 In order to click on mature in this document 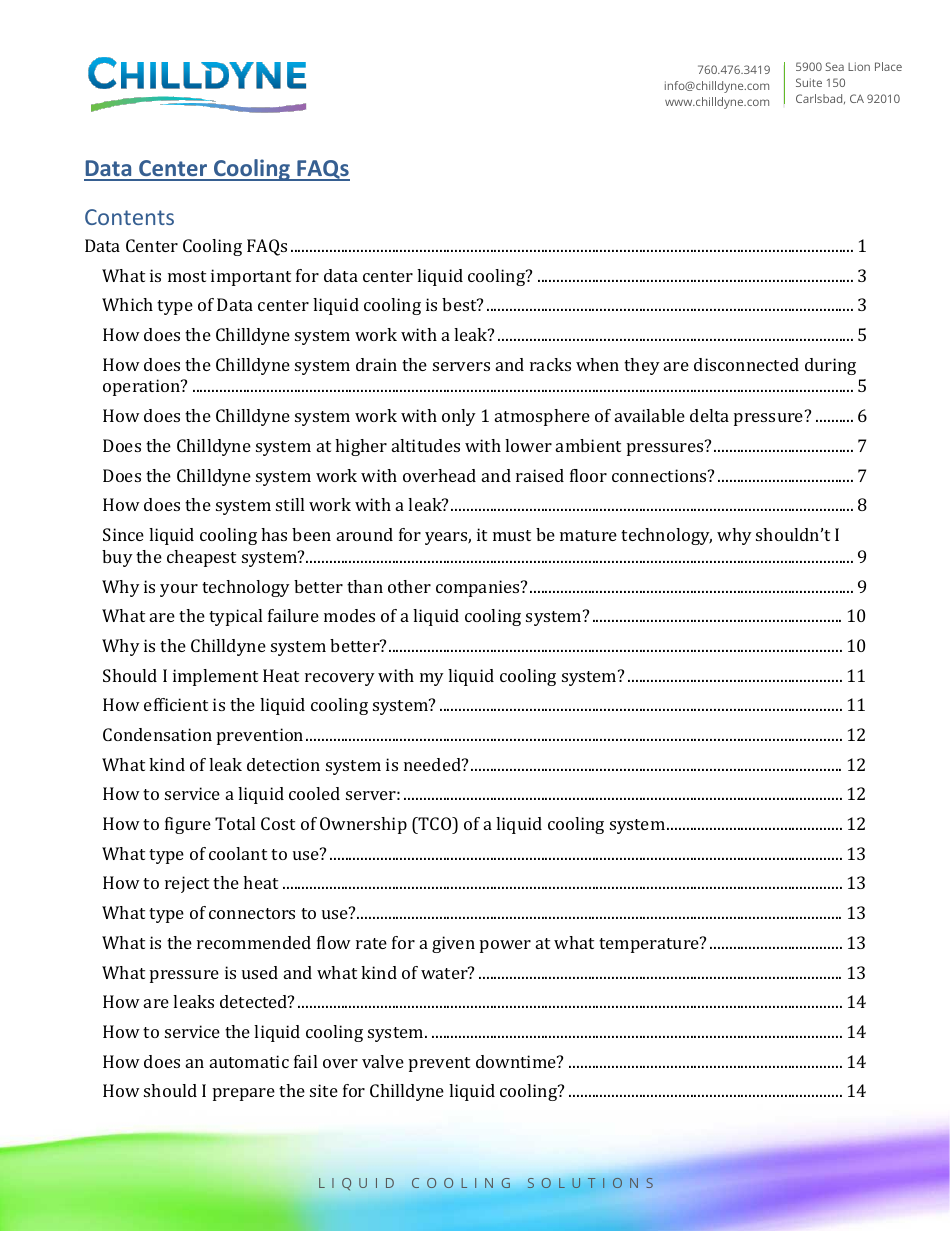, I will do `click(588, 535)`.
